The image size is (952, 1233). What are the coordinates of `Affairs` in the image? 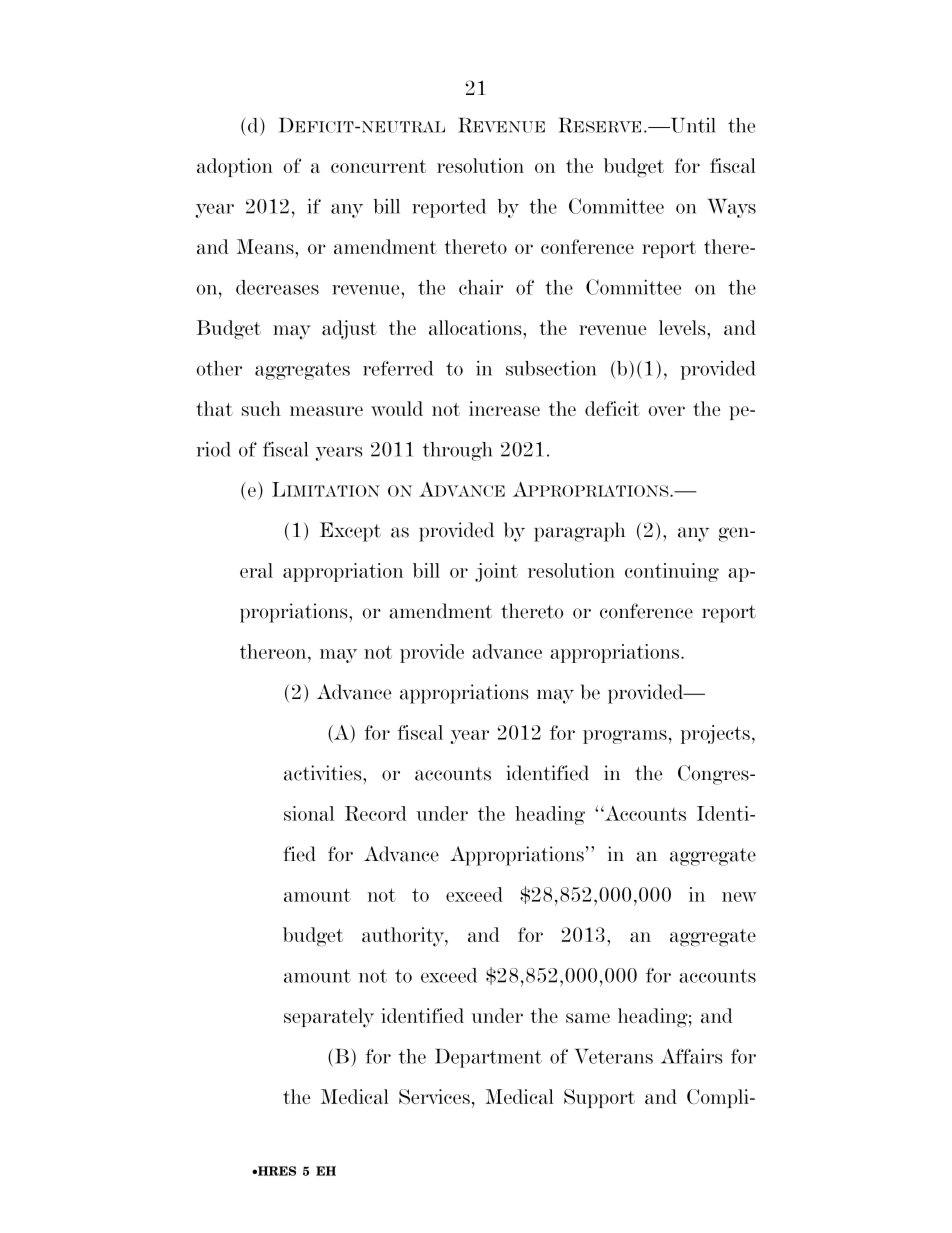 It's located at (692, 1056).
